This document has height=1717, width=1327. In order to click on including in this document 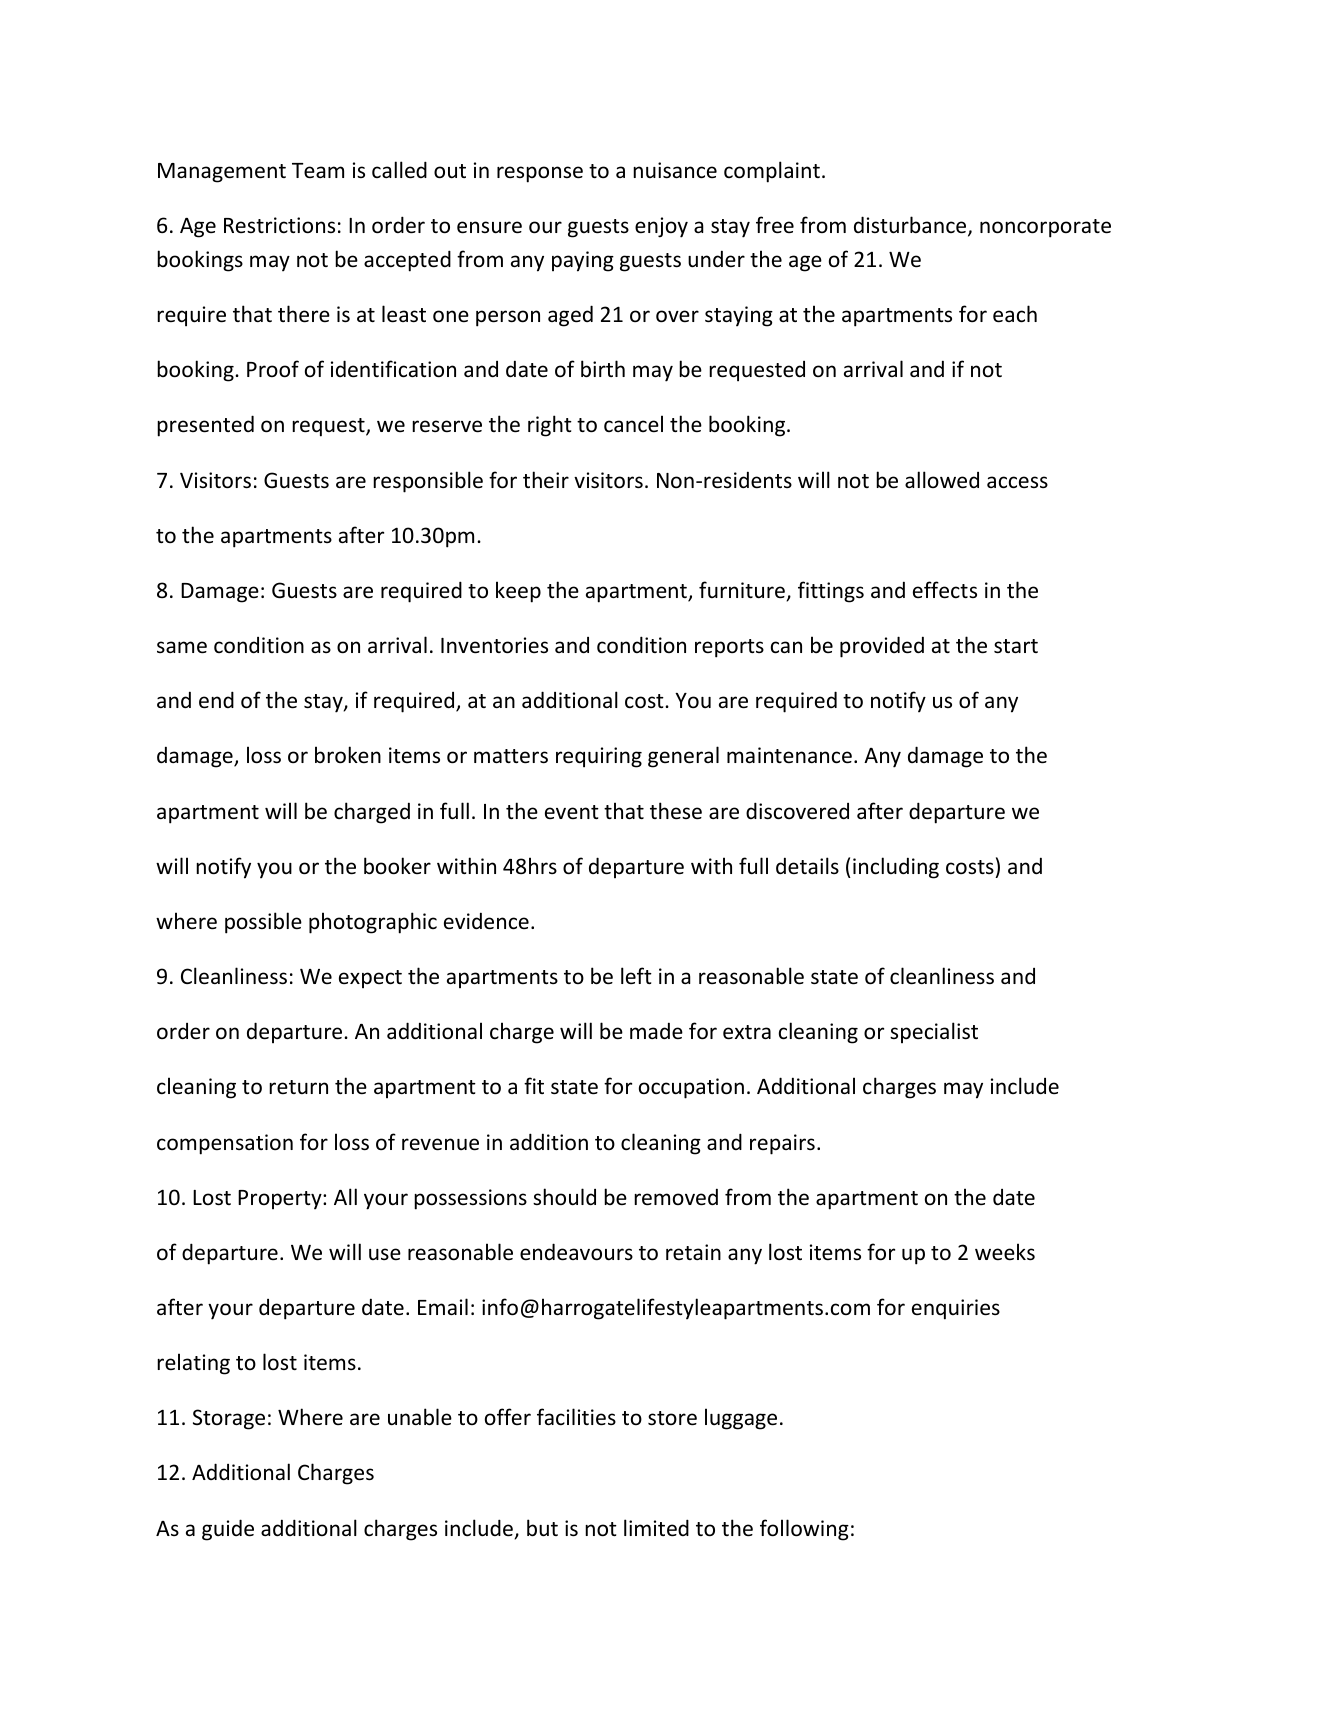, I will do `click(896, 868)`.
